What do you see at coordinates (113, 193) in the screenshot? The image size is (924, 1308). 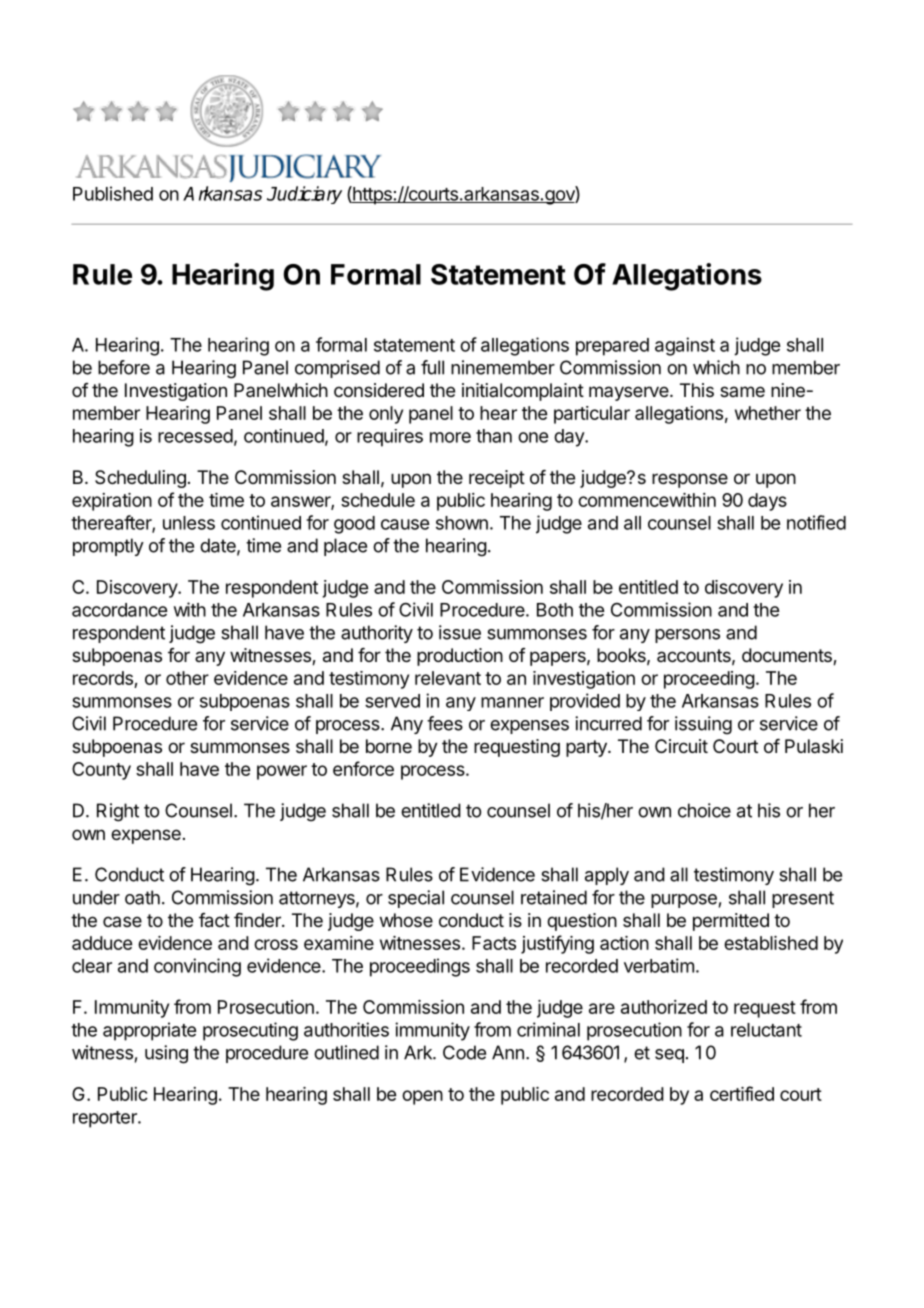 I see `Published` at bounding box center [113, 193].
